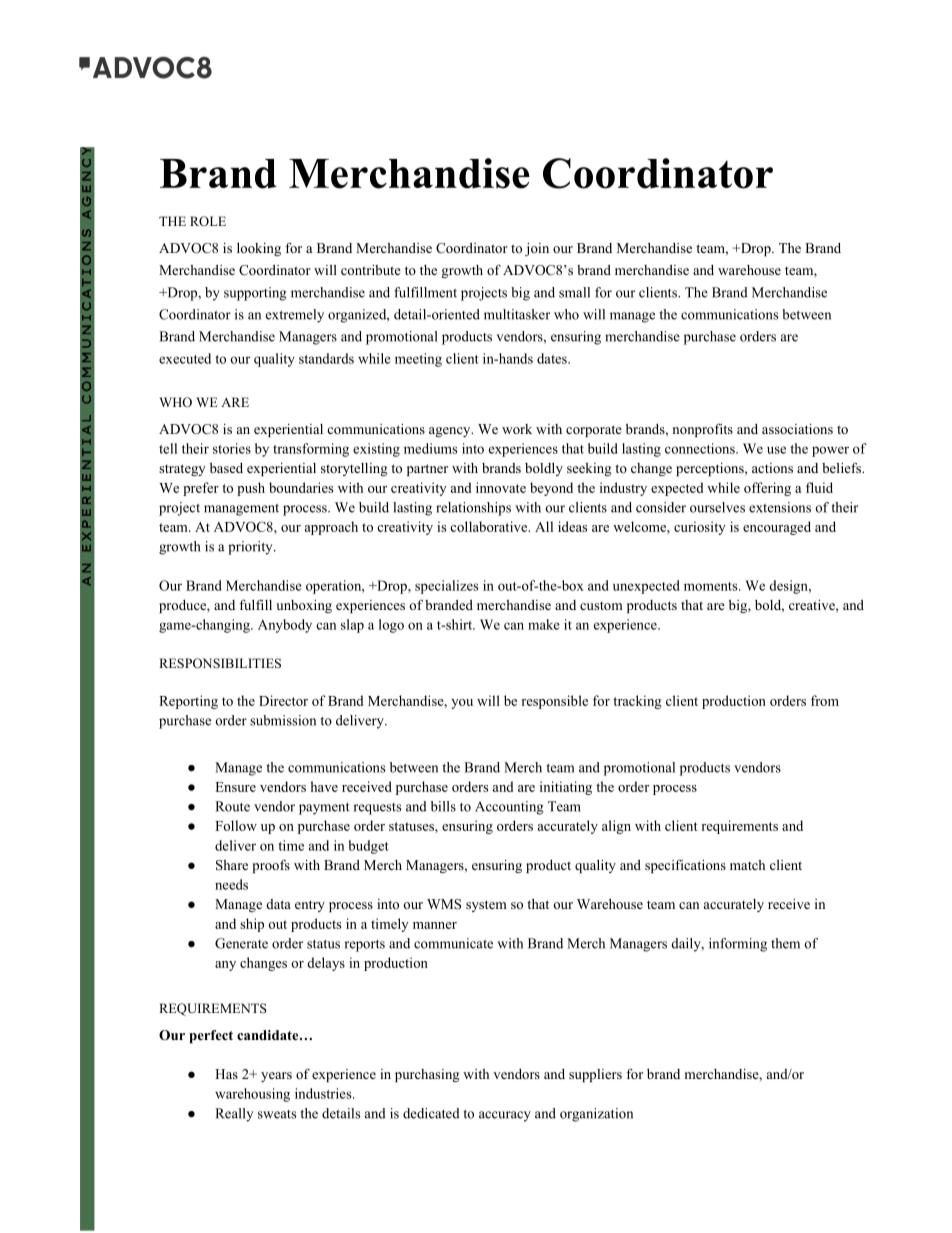 The width and height of the screenshot is (952, 1233). I want to click on looking, so click(259, 249).
